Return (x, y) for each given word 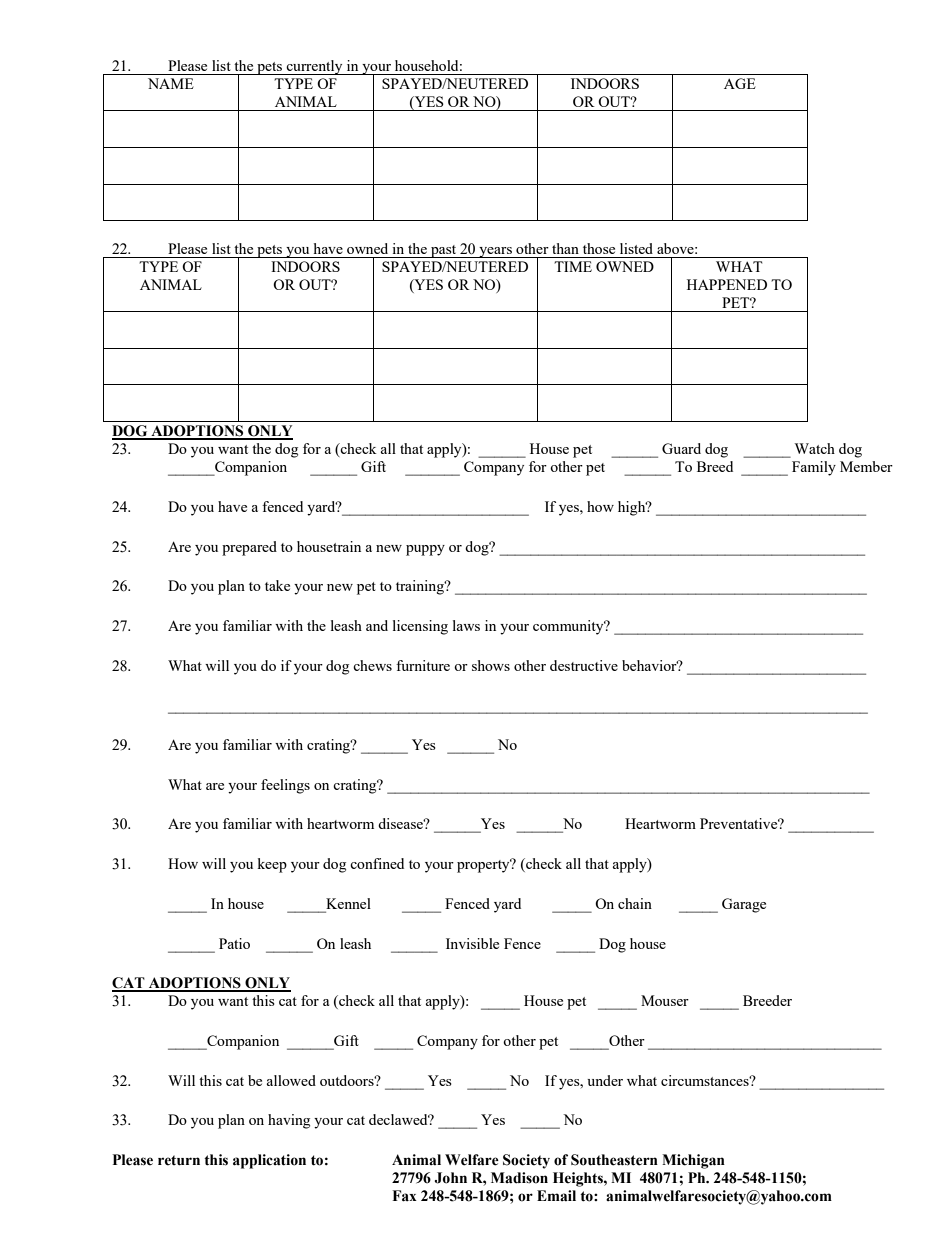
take (277, 585)
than (565, 248)
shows (491, 665)
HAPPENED (727, 284)
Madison (519, 1178)
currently (315, 67)
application (269, 1161)
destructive (584, 665)
